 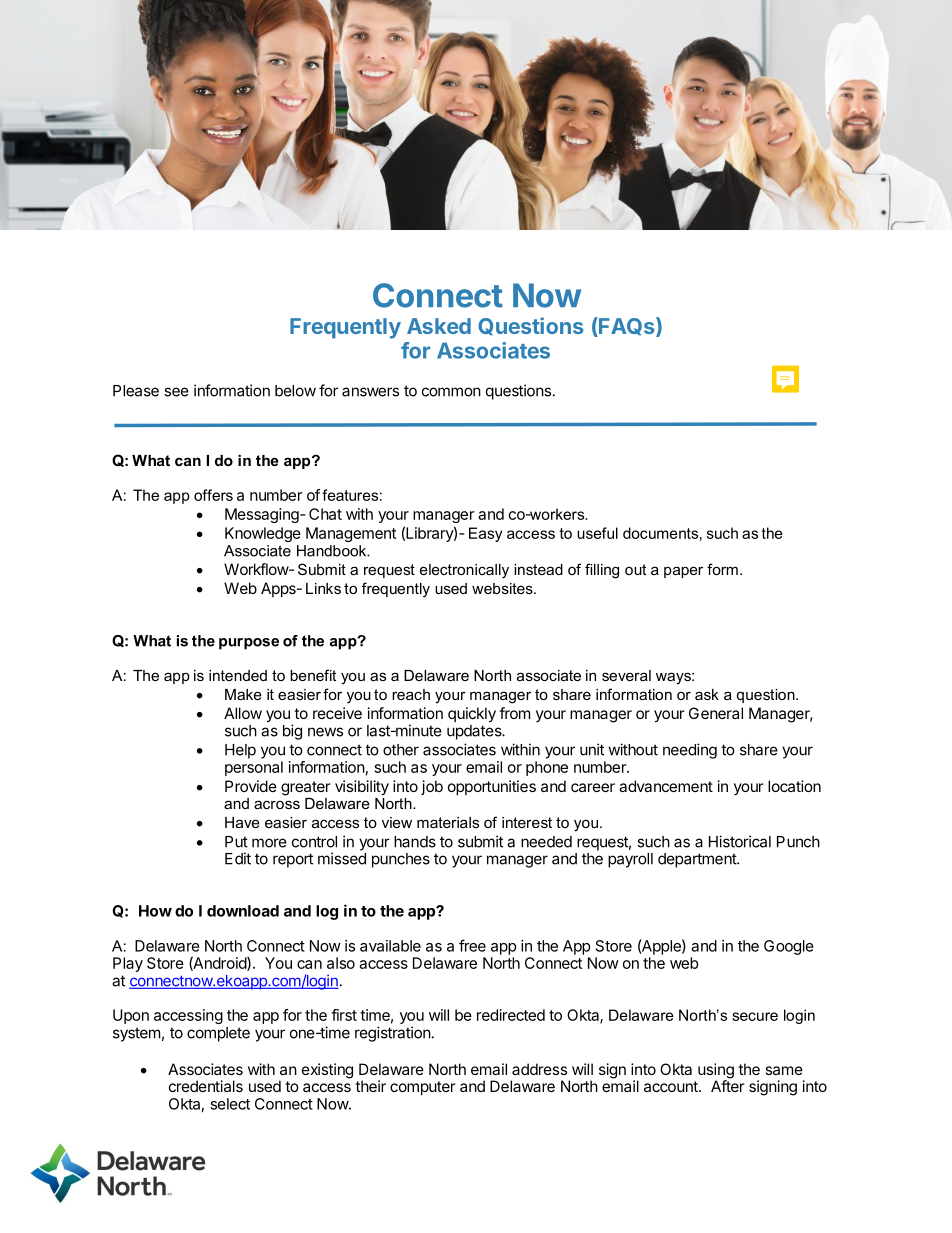 What do you see at coordinates (423, 1088) in the screenshot?
I see `computer` at bounding box center [423, 1088].
